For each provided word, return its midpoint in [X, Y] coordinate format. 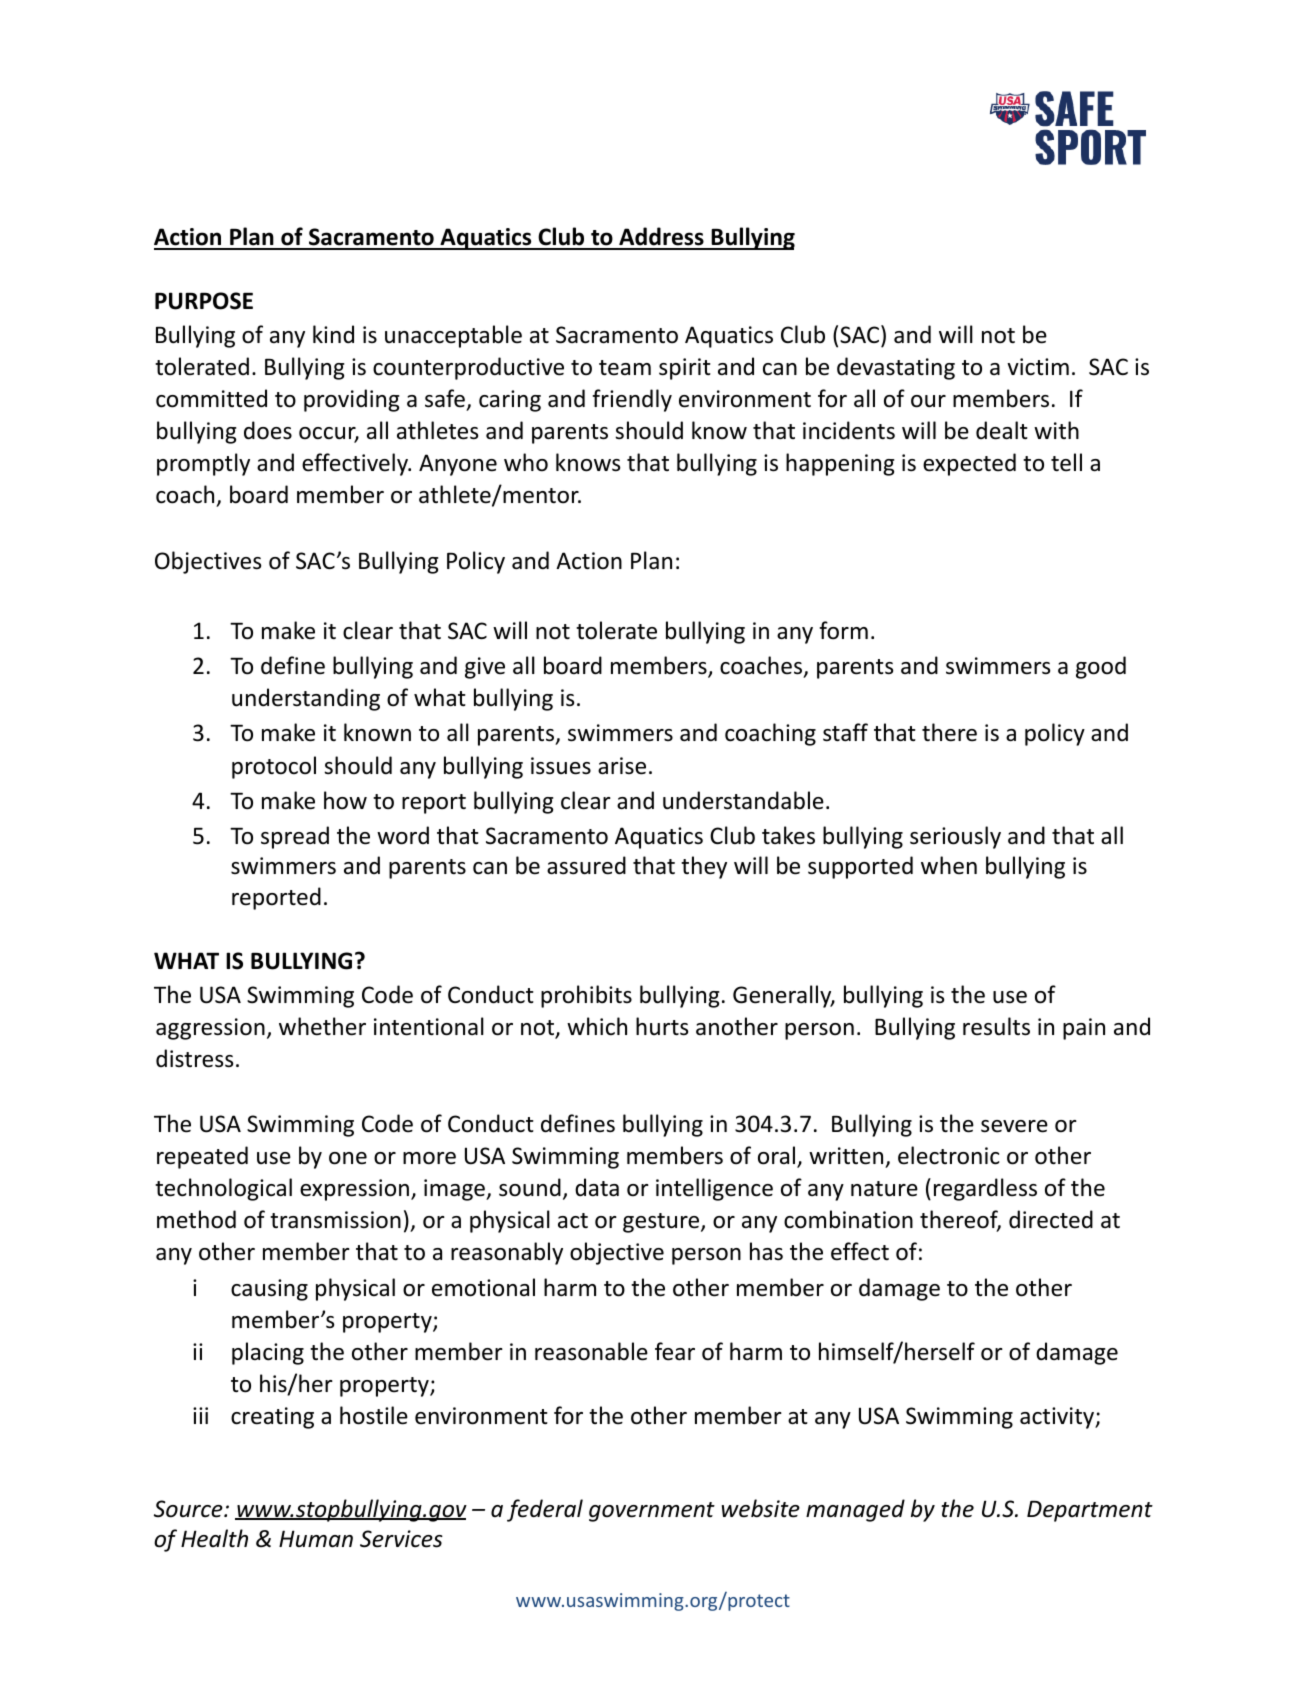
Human [316, 1539]
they [704, 867]
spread [295, 837]
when [949, 865]
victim [1038, 367]
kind [333, 334]
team [625, 368]
